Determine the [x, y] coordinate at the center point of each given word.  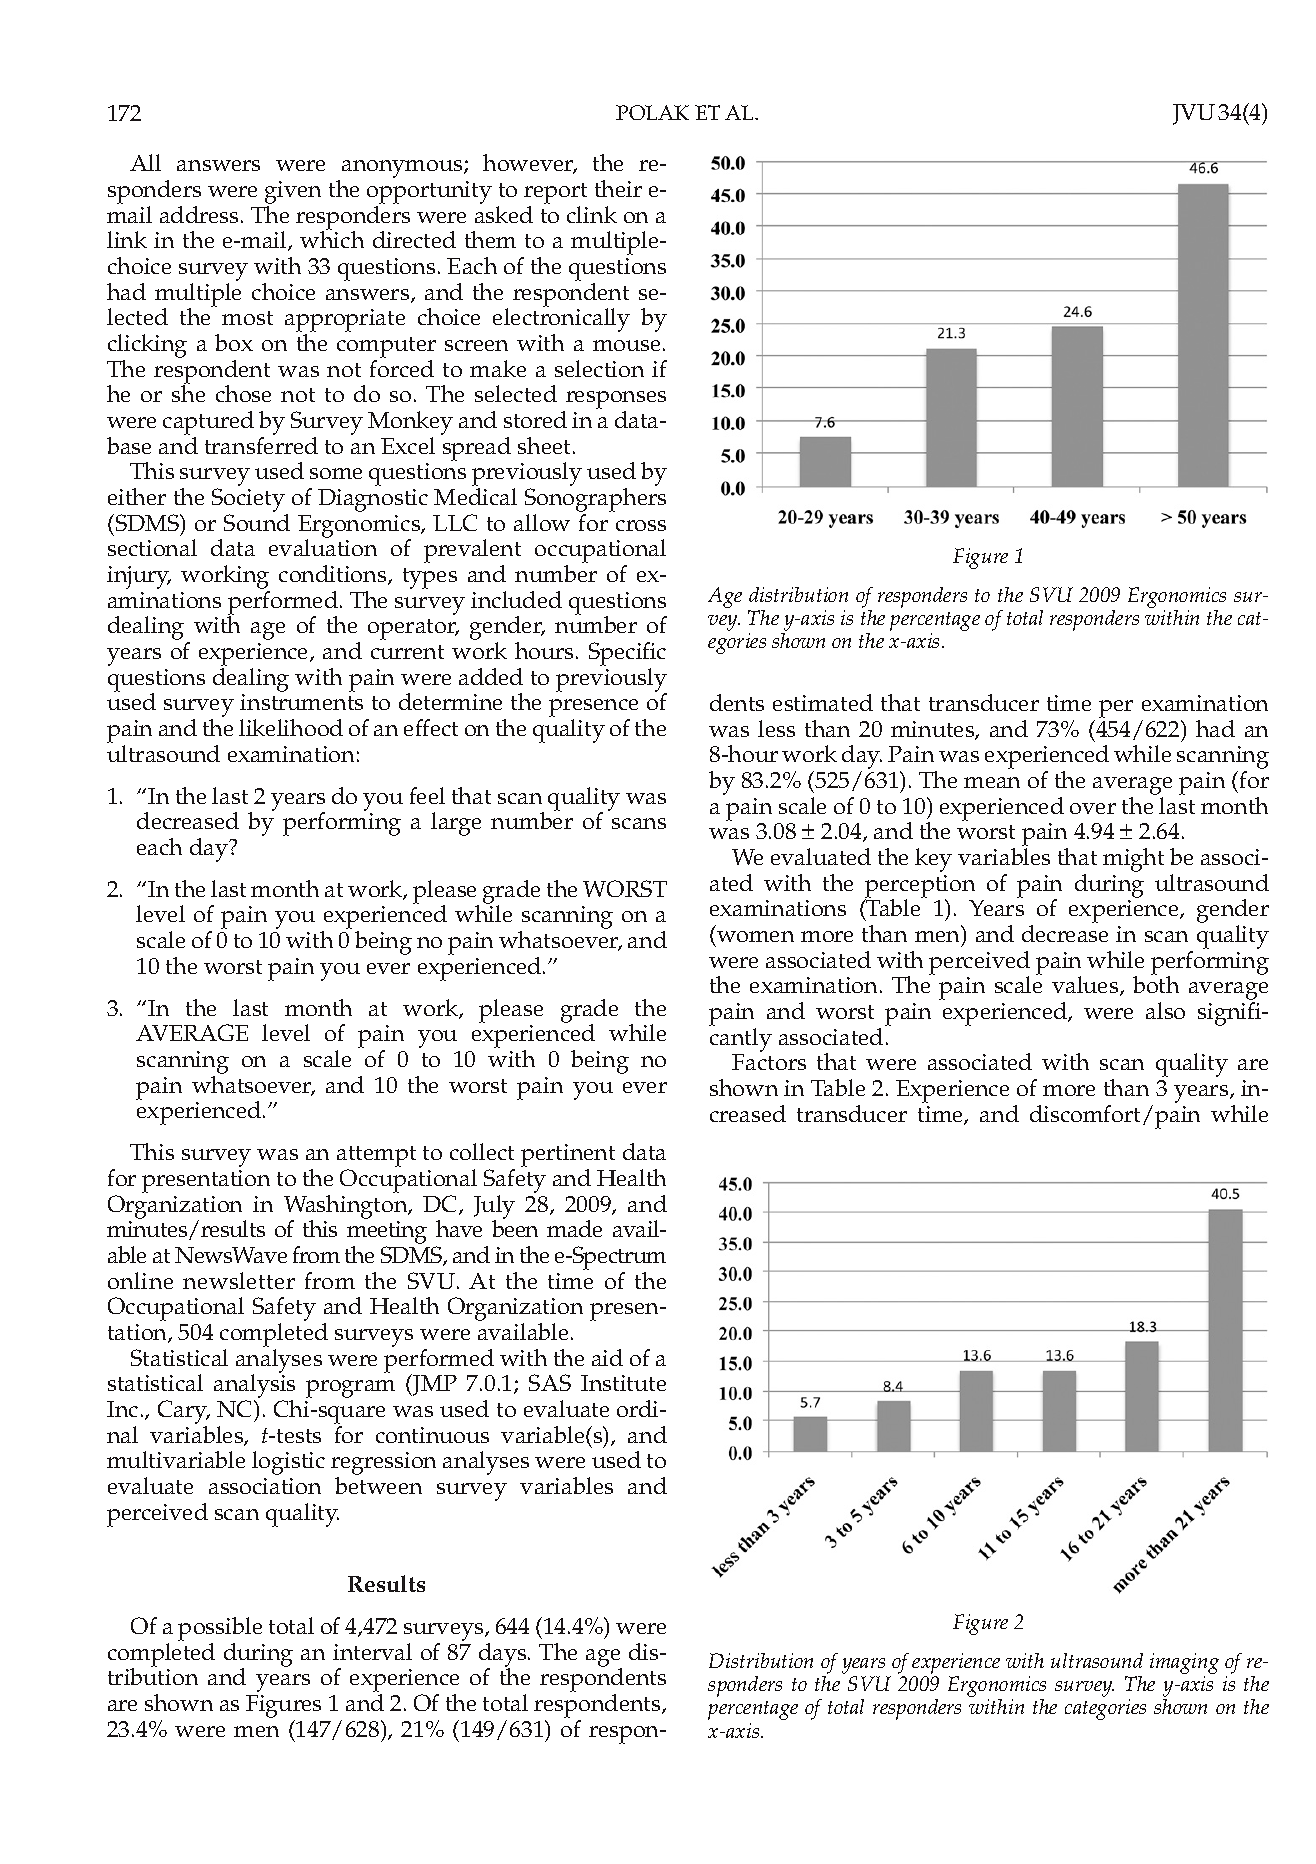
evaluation [323, 546]
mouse [626, 345]
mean [992, 782]
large [456, 824]
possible [220, 1630]
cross [641, 525]
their [618, 188]
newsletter [239, 1280]
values [1086, 986]
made [574, 1228]
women [755, 936]
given [293, 192]
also [1165, 1010]
